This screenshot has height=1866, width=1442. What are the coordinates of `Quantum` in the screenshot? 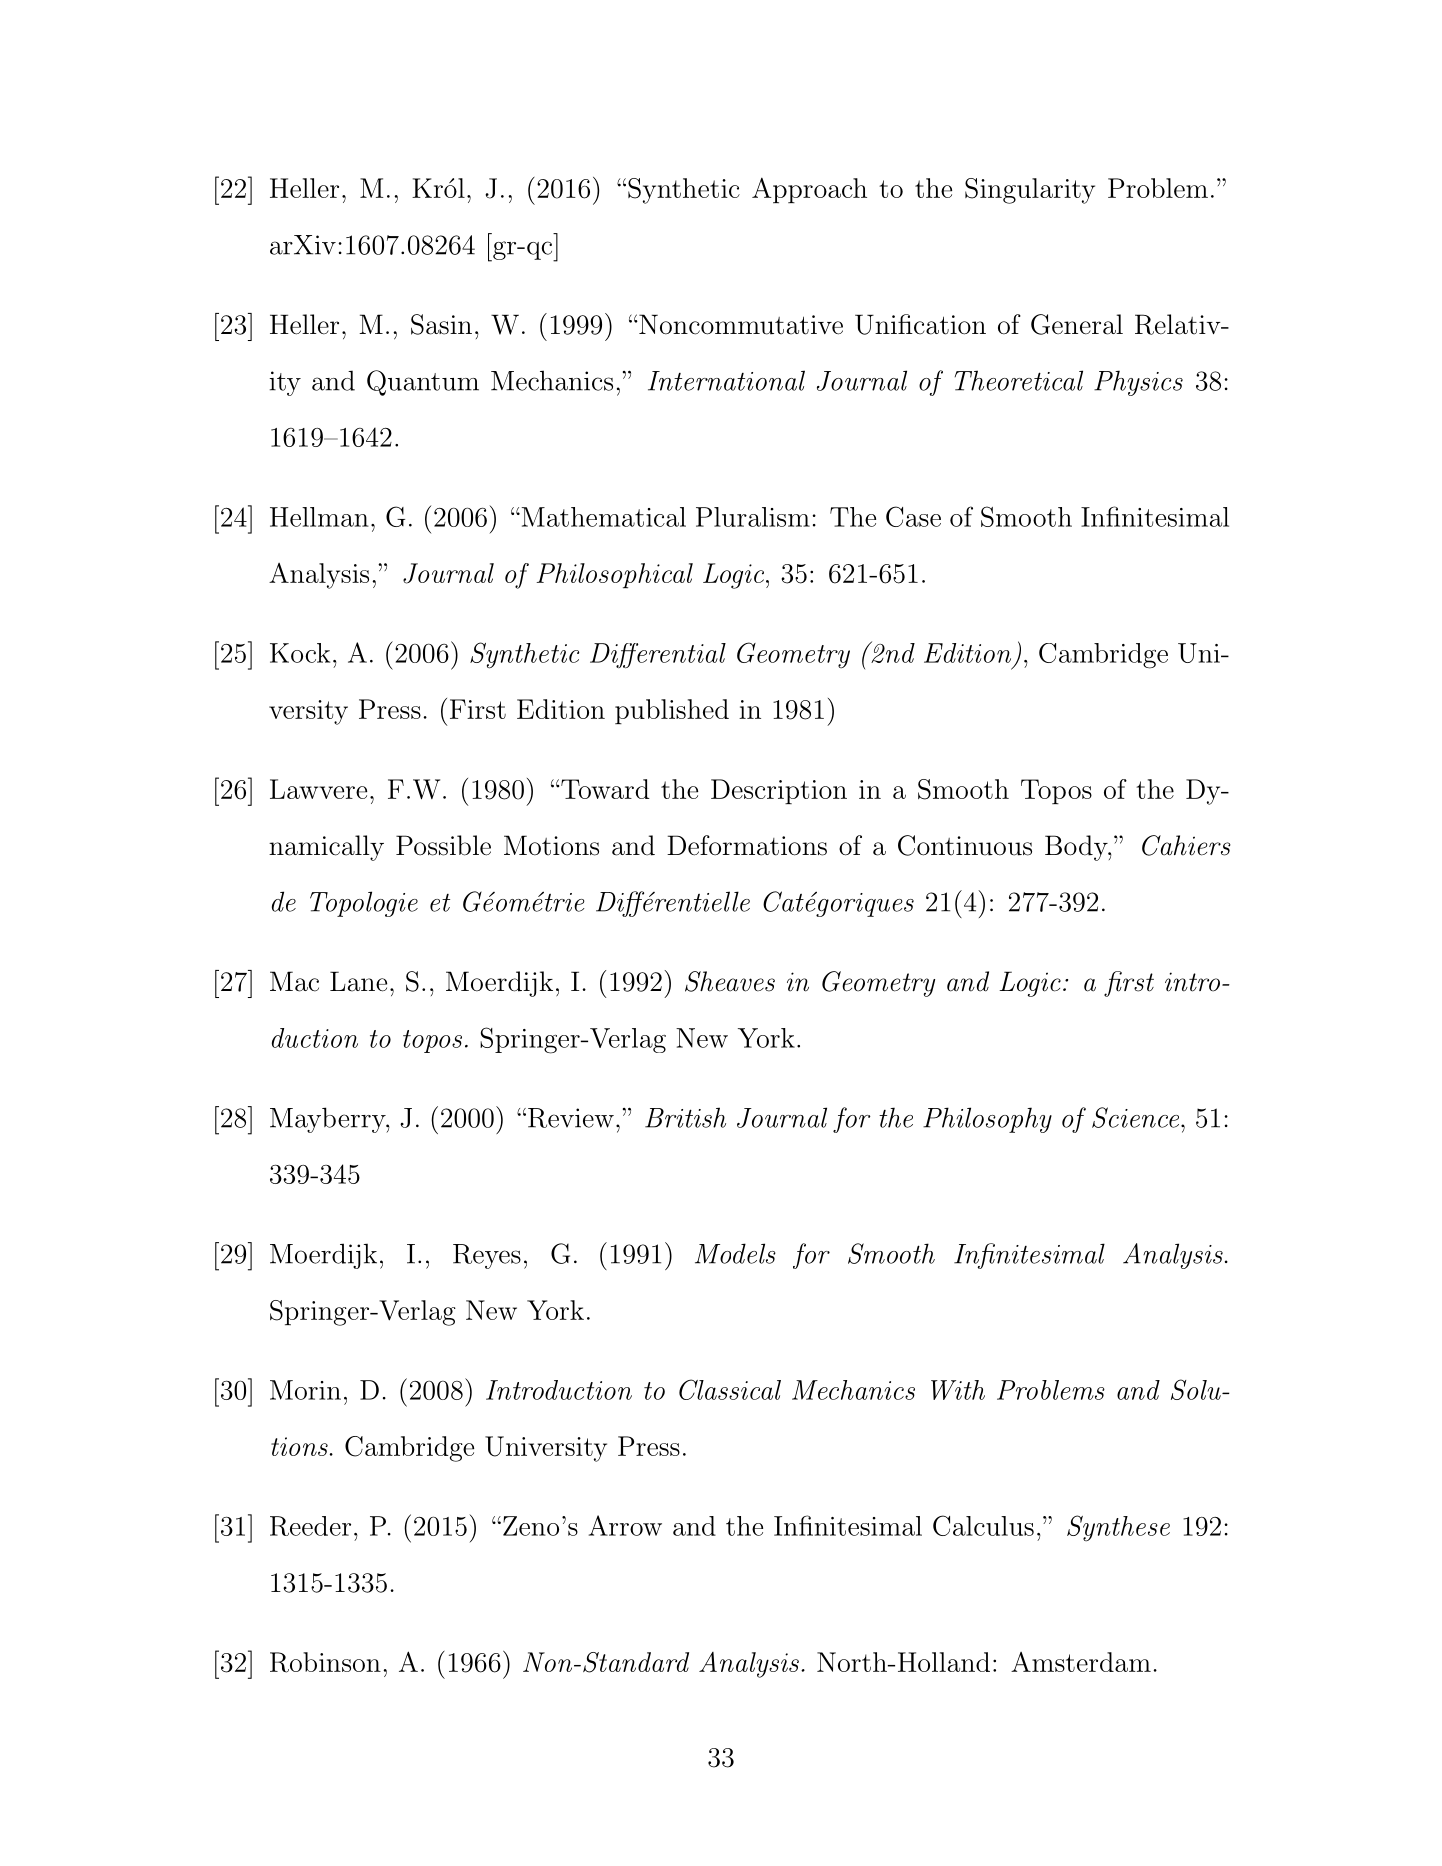 It's located at (423, 383).
